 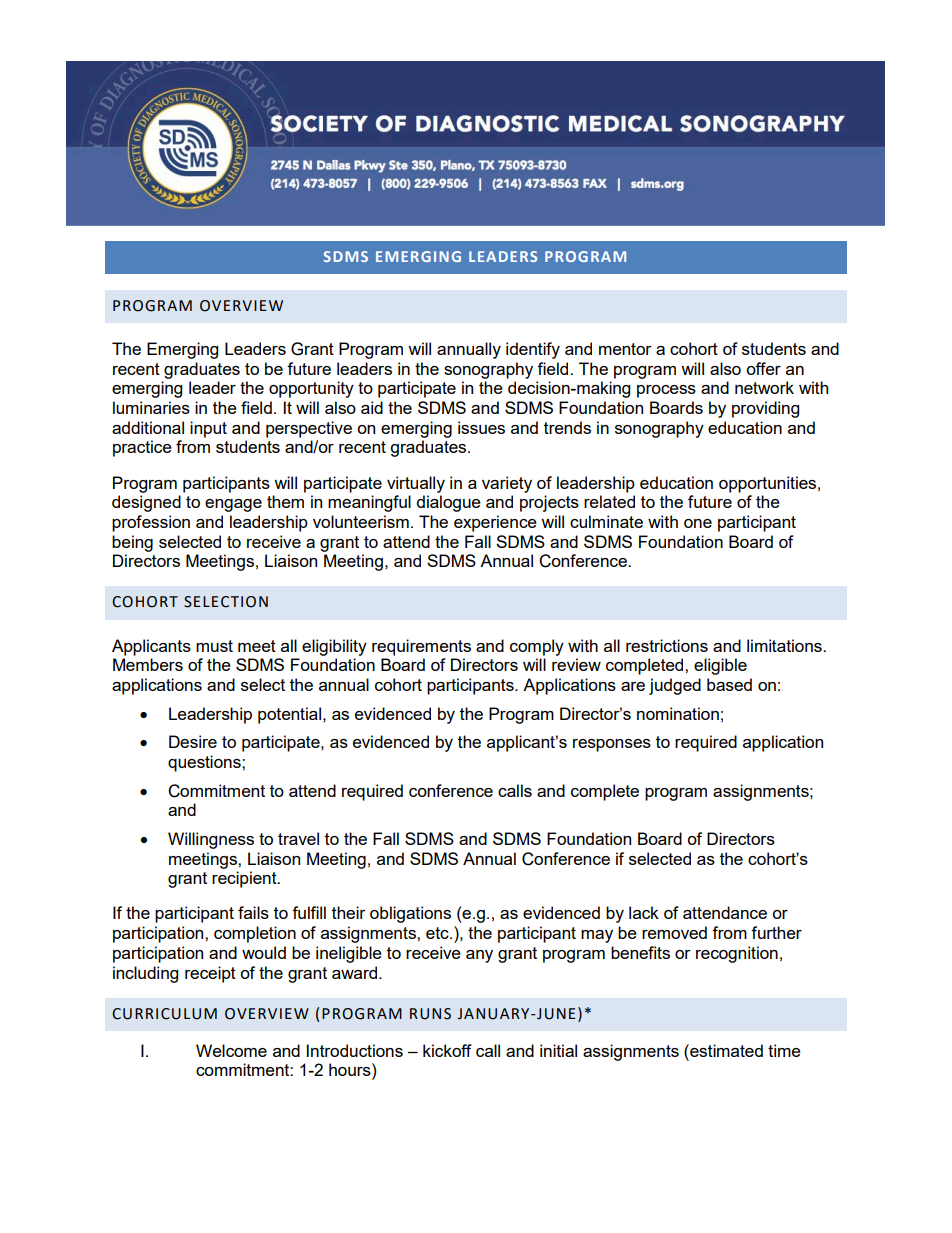 I want to click on estimated, so click(x=725, y=1050).
